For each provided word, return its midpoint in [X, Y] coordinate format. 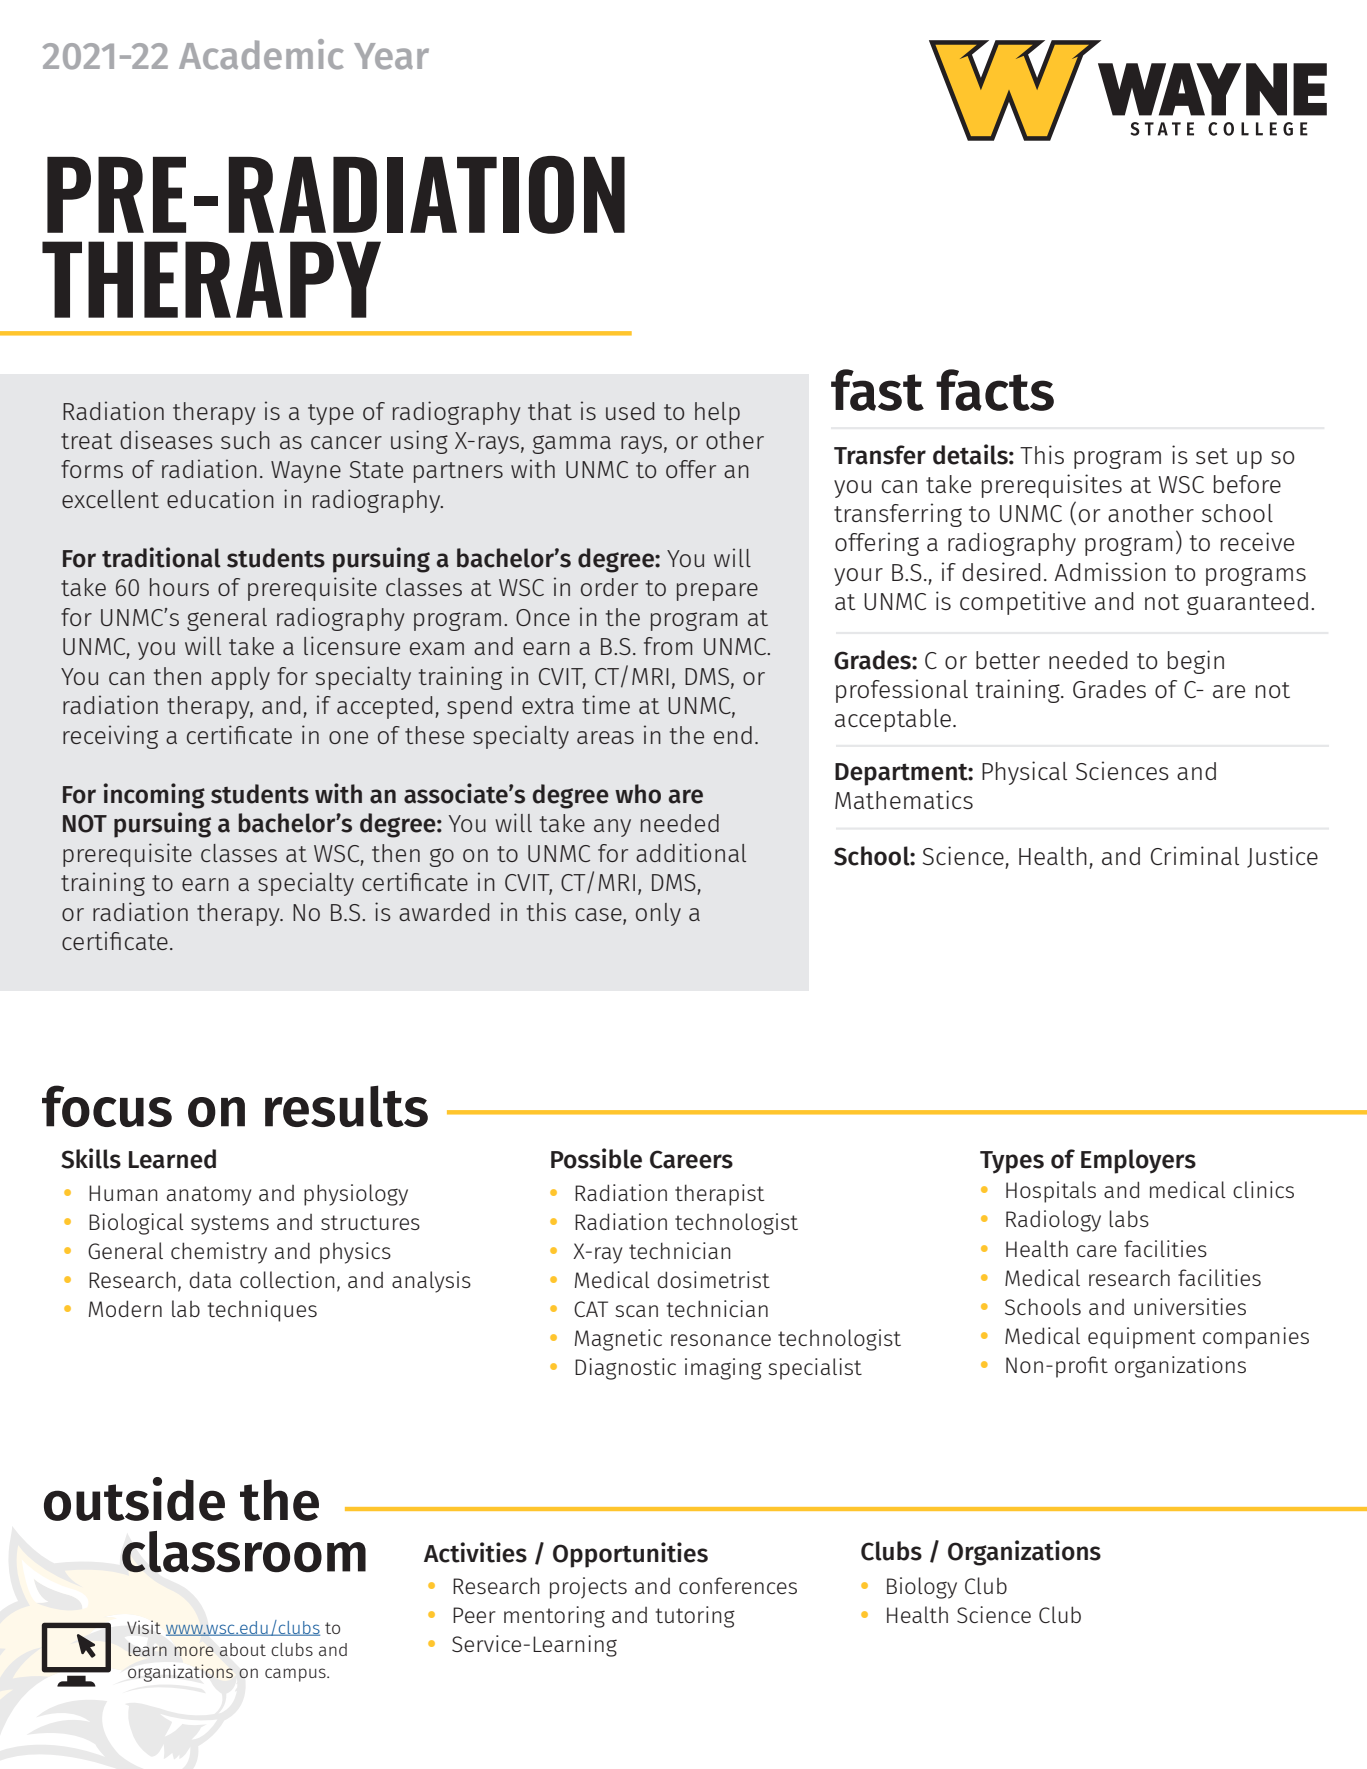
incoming [154, 796]
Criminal [1195, 855]
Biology [922, 1588]
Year [391, 56]
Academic [261, 54]
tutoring [695, 1617]
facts [995, 390]
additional [691, 852]
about [242, 1649]
